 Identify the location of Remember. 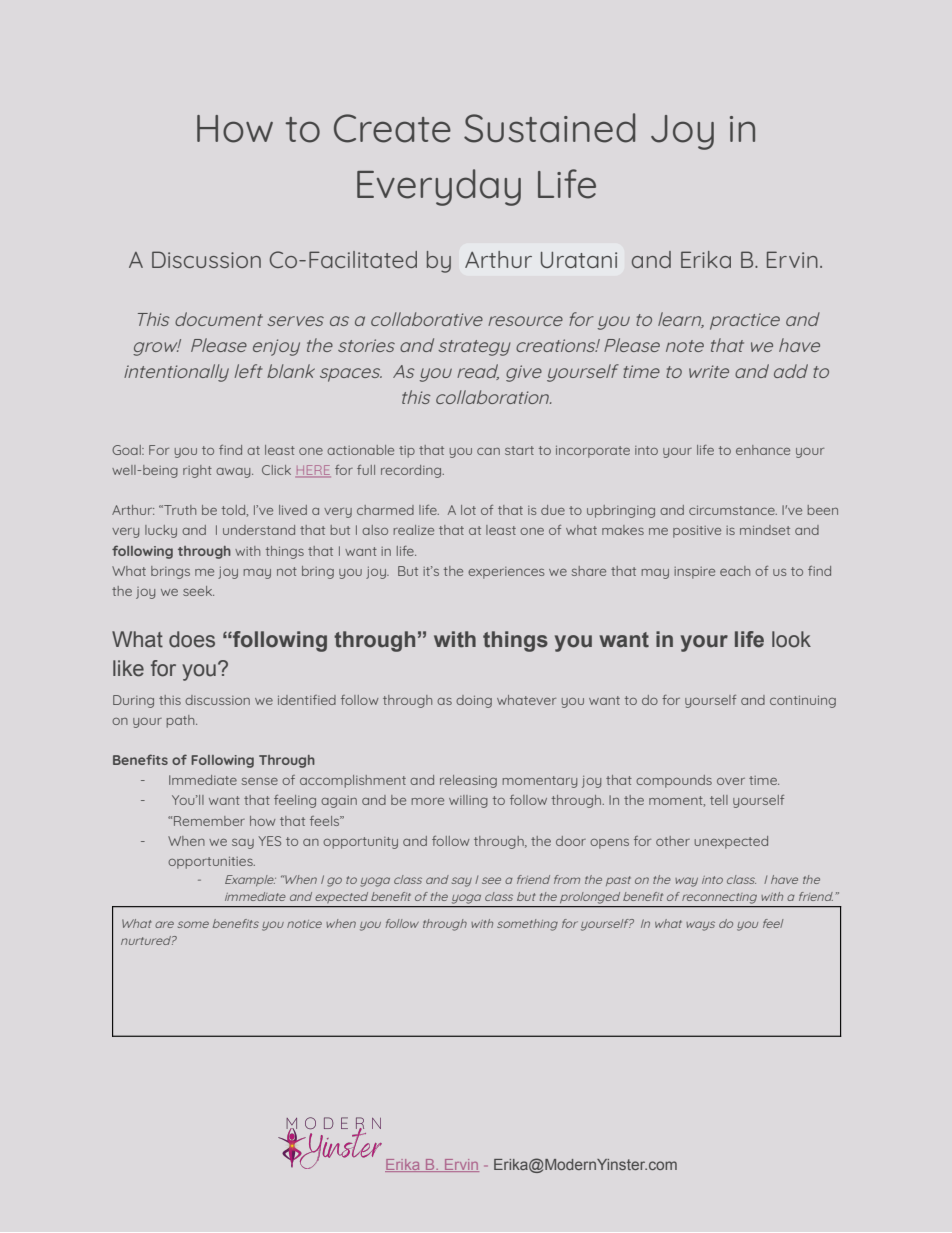
(209, 821).
